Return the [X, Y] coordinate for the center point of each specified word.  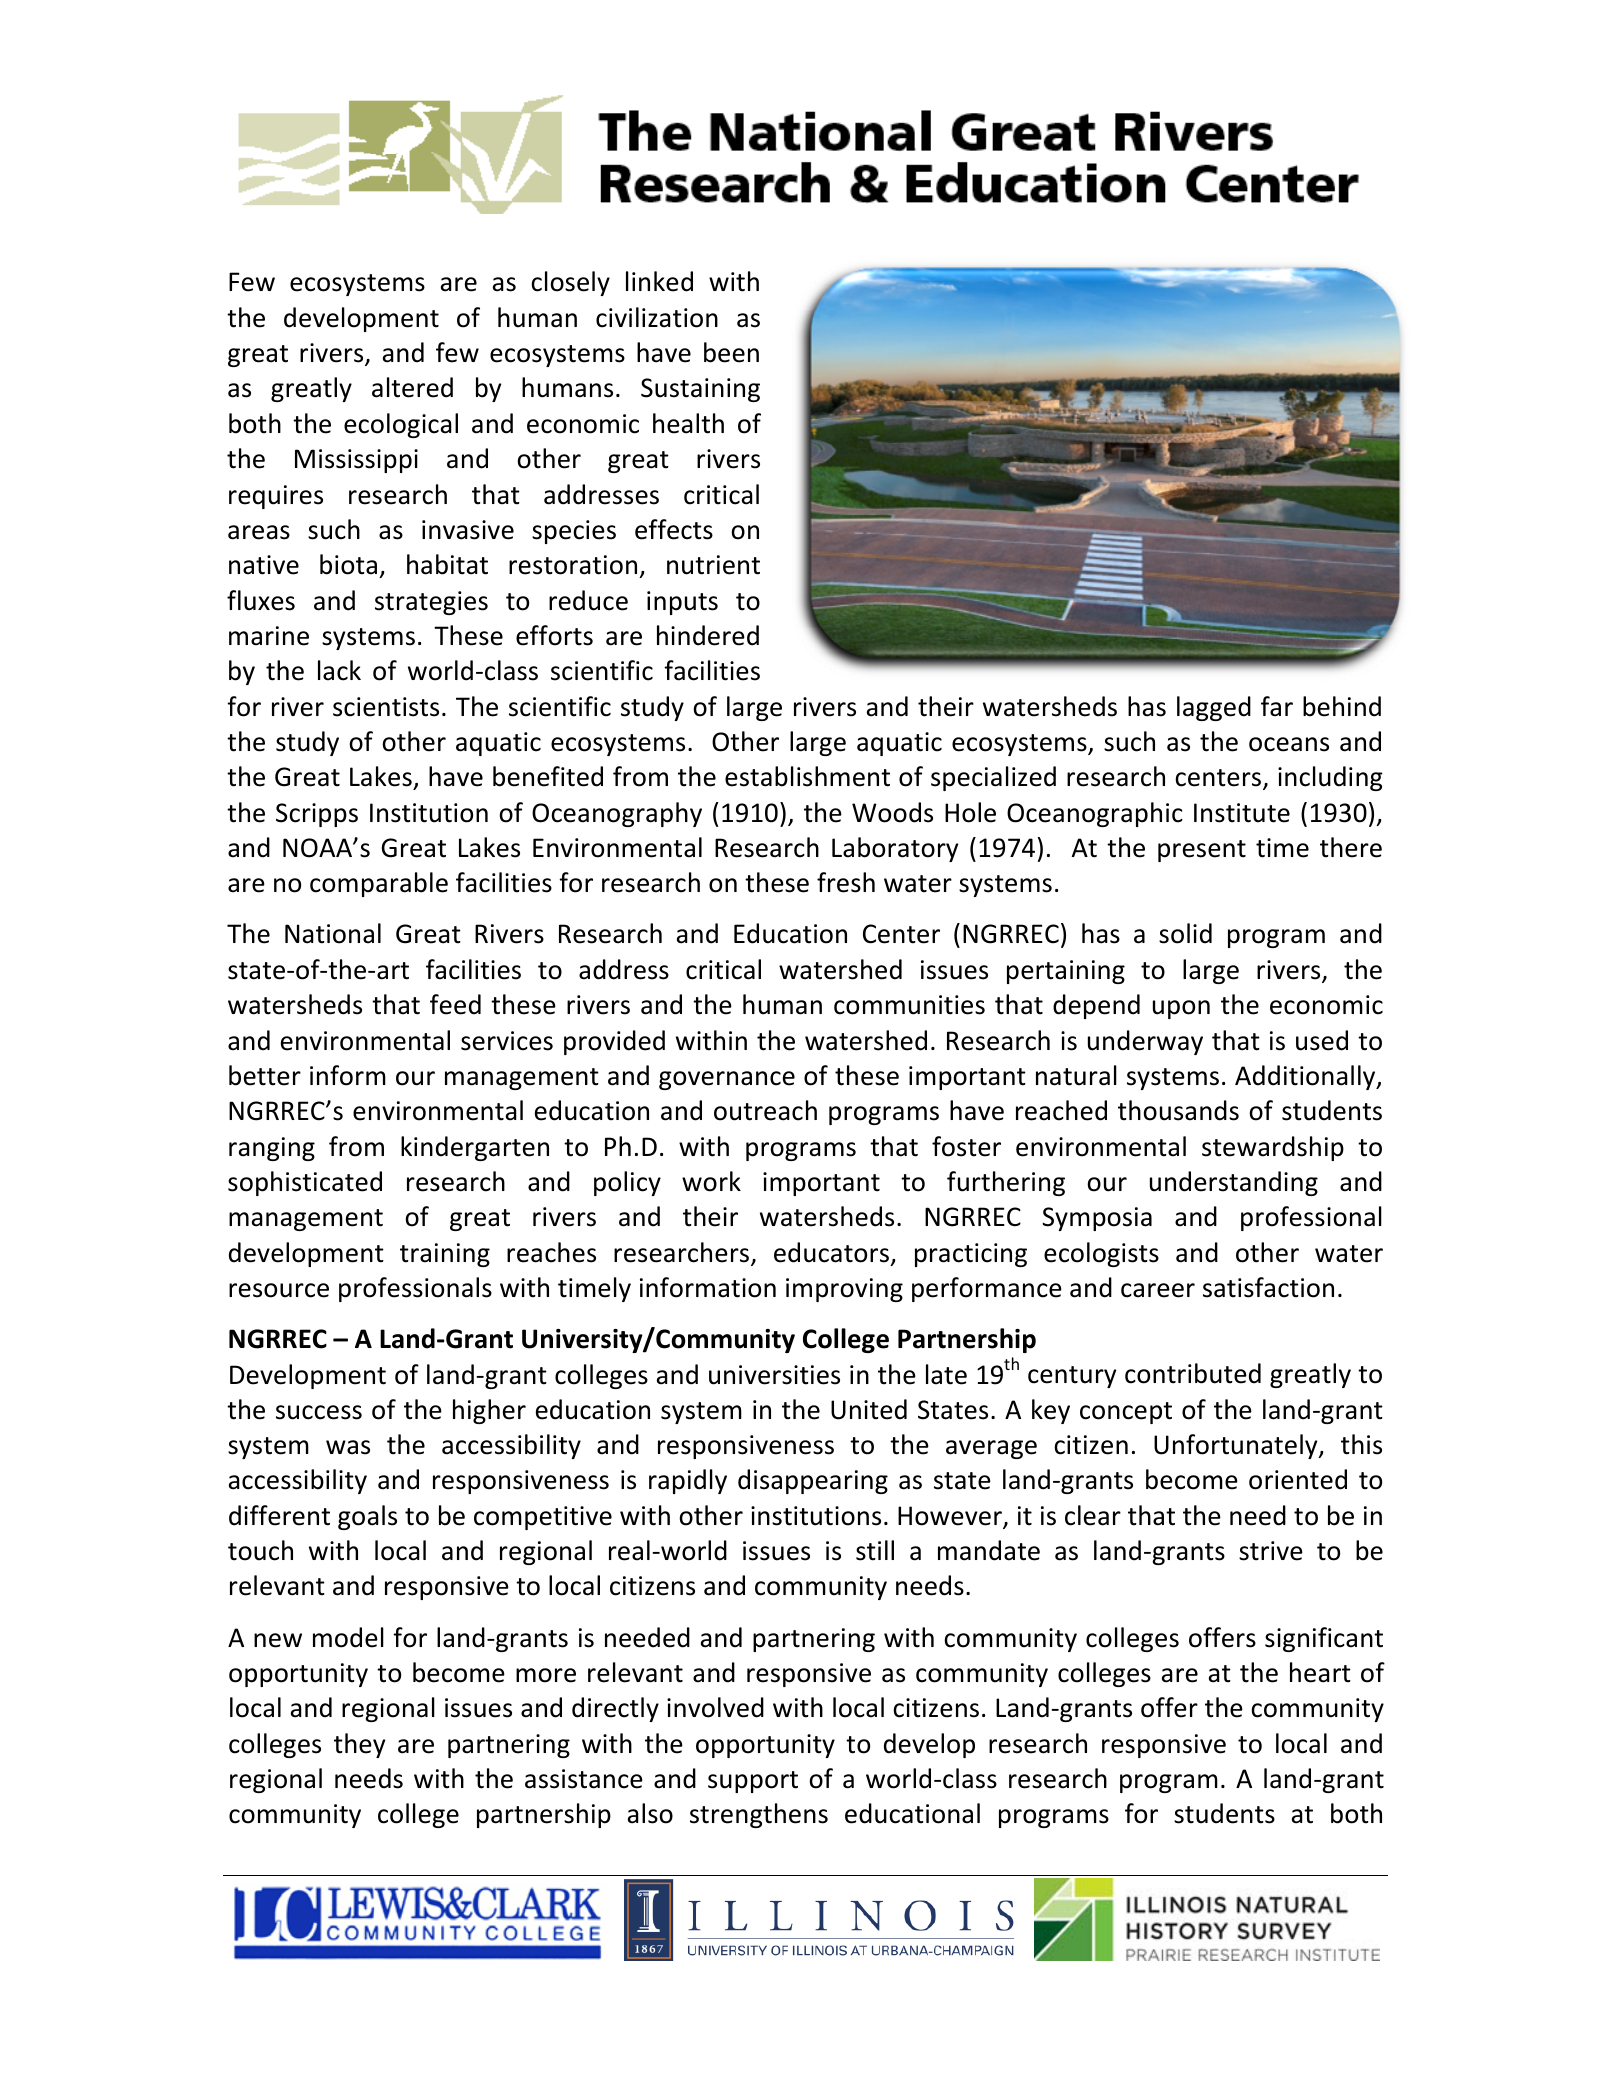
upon [1181, 1009]
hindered [708, 635]
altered [412, 387]
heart [1320, 1672]
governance [727, 1080]
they [359, 1745]
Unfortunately [1237, 1446]
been [731, 352]
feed [455, 1004]
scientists [386, 707]
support [753, 1782]
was [348, 1447]
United [869, 1409]
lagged [1214, 708]
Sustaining [700, 390]
